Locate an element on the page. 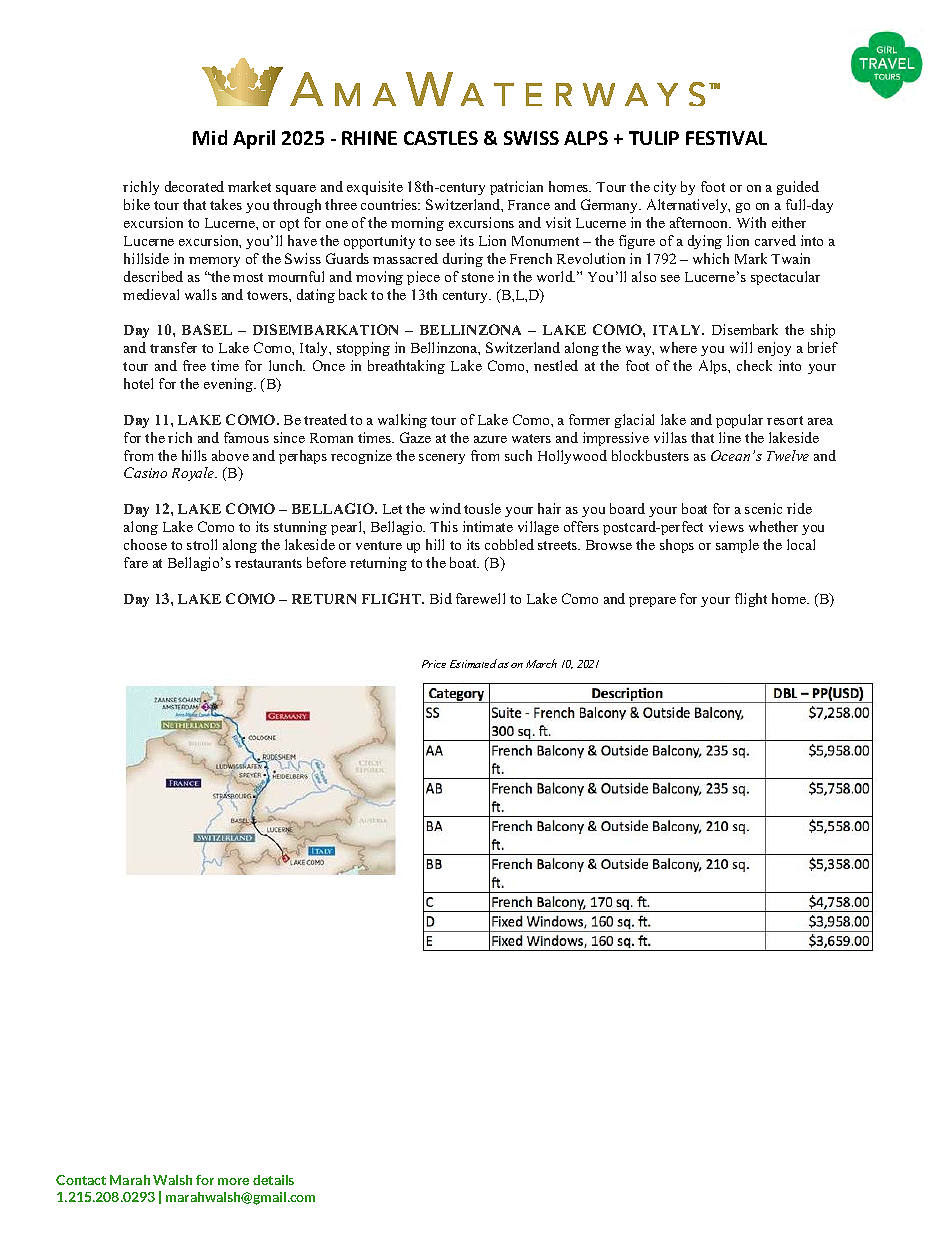 The width and height of the document is (952, 1233). FESTIVAL is located at coordinates (726, 138).
